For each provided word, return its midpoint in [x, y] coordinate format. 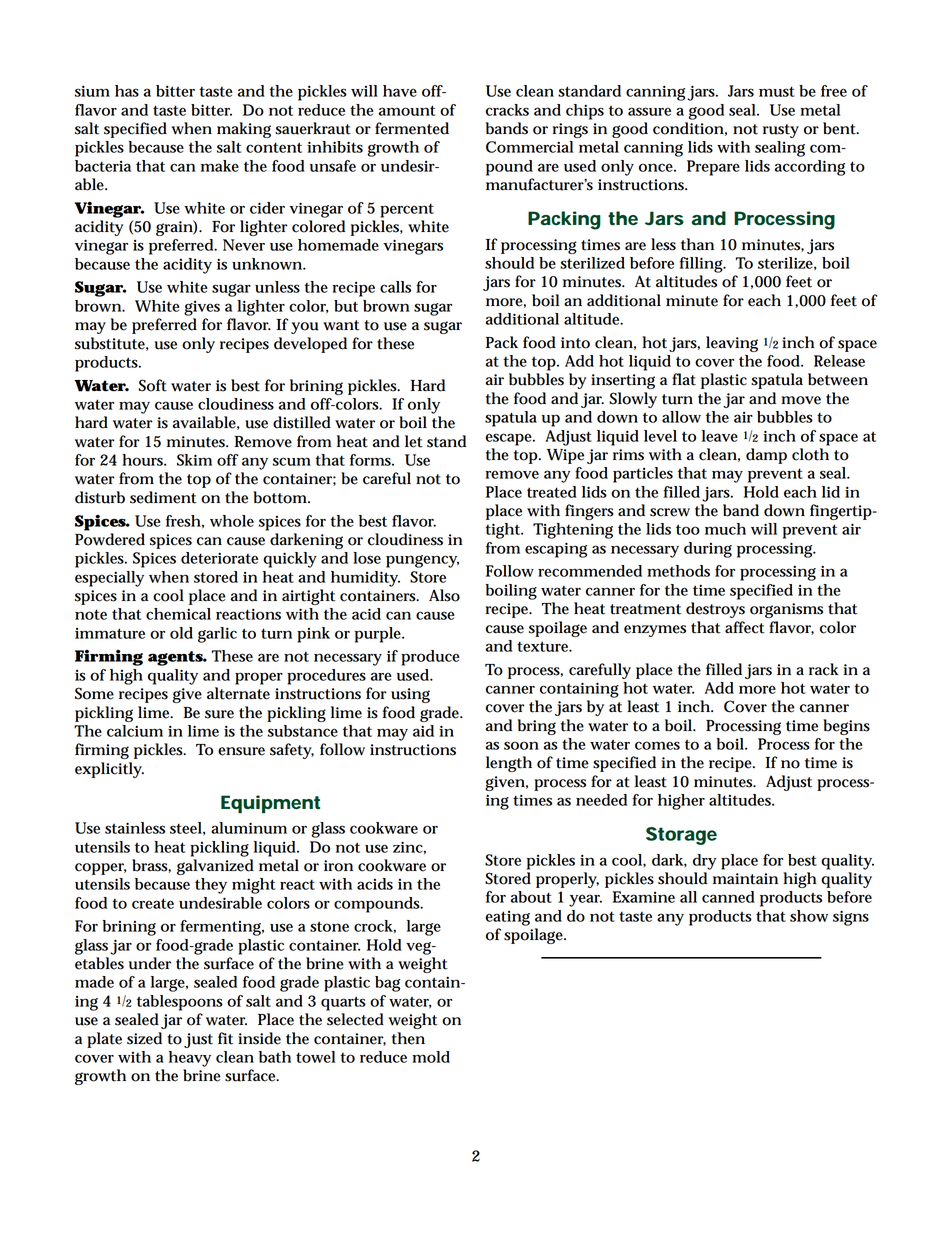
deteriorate [219, 558]
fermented [412, 128]
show [809, 916]
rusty [781, 131]
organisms [786, 610]
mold [431, 1057]
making [244, 130]
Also [444, 595]
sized [144, 1038]
